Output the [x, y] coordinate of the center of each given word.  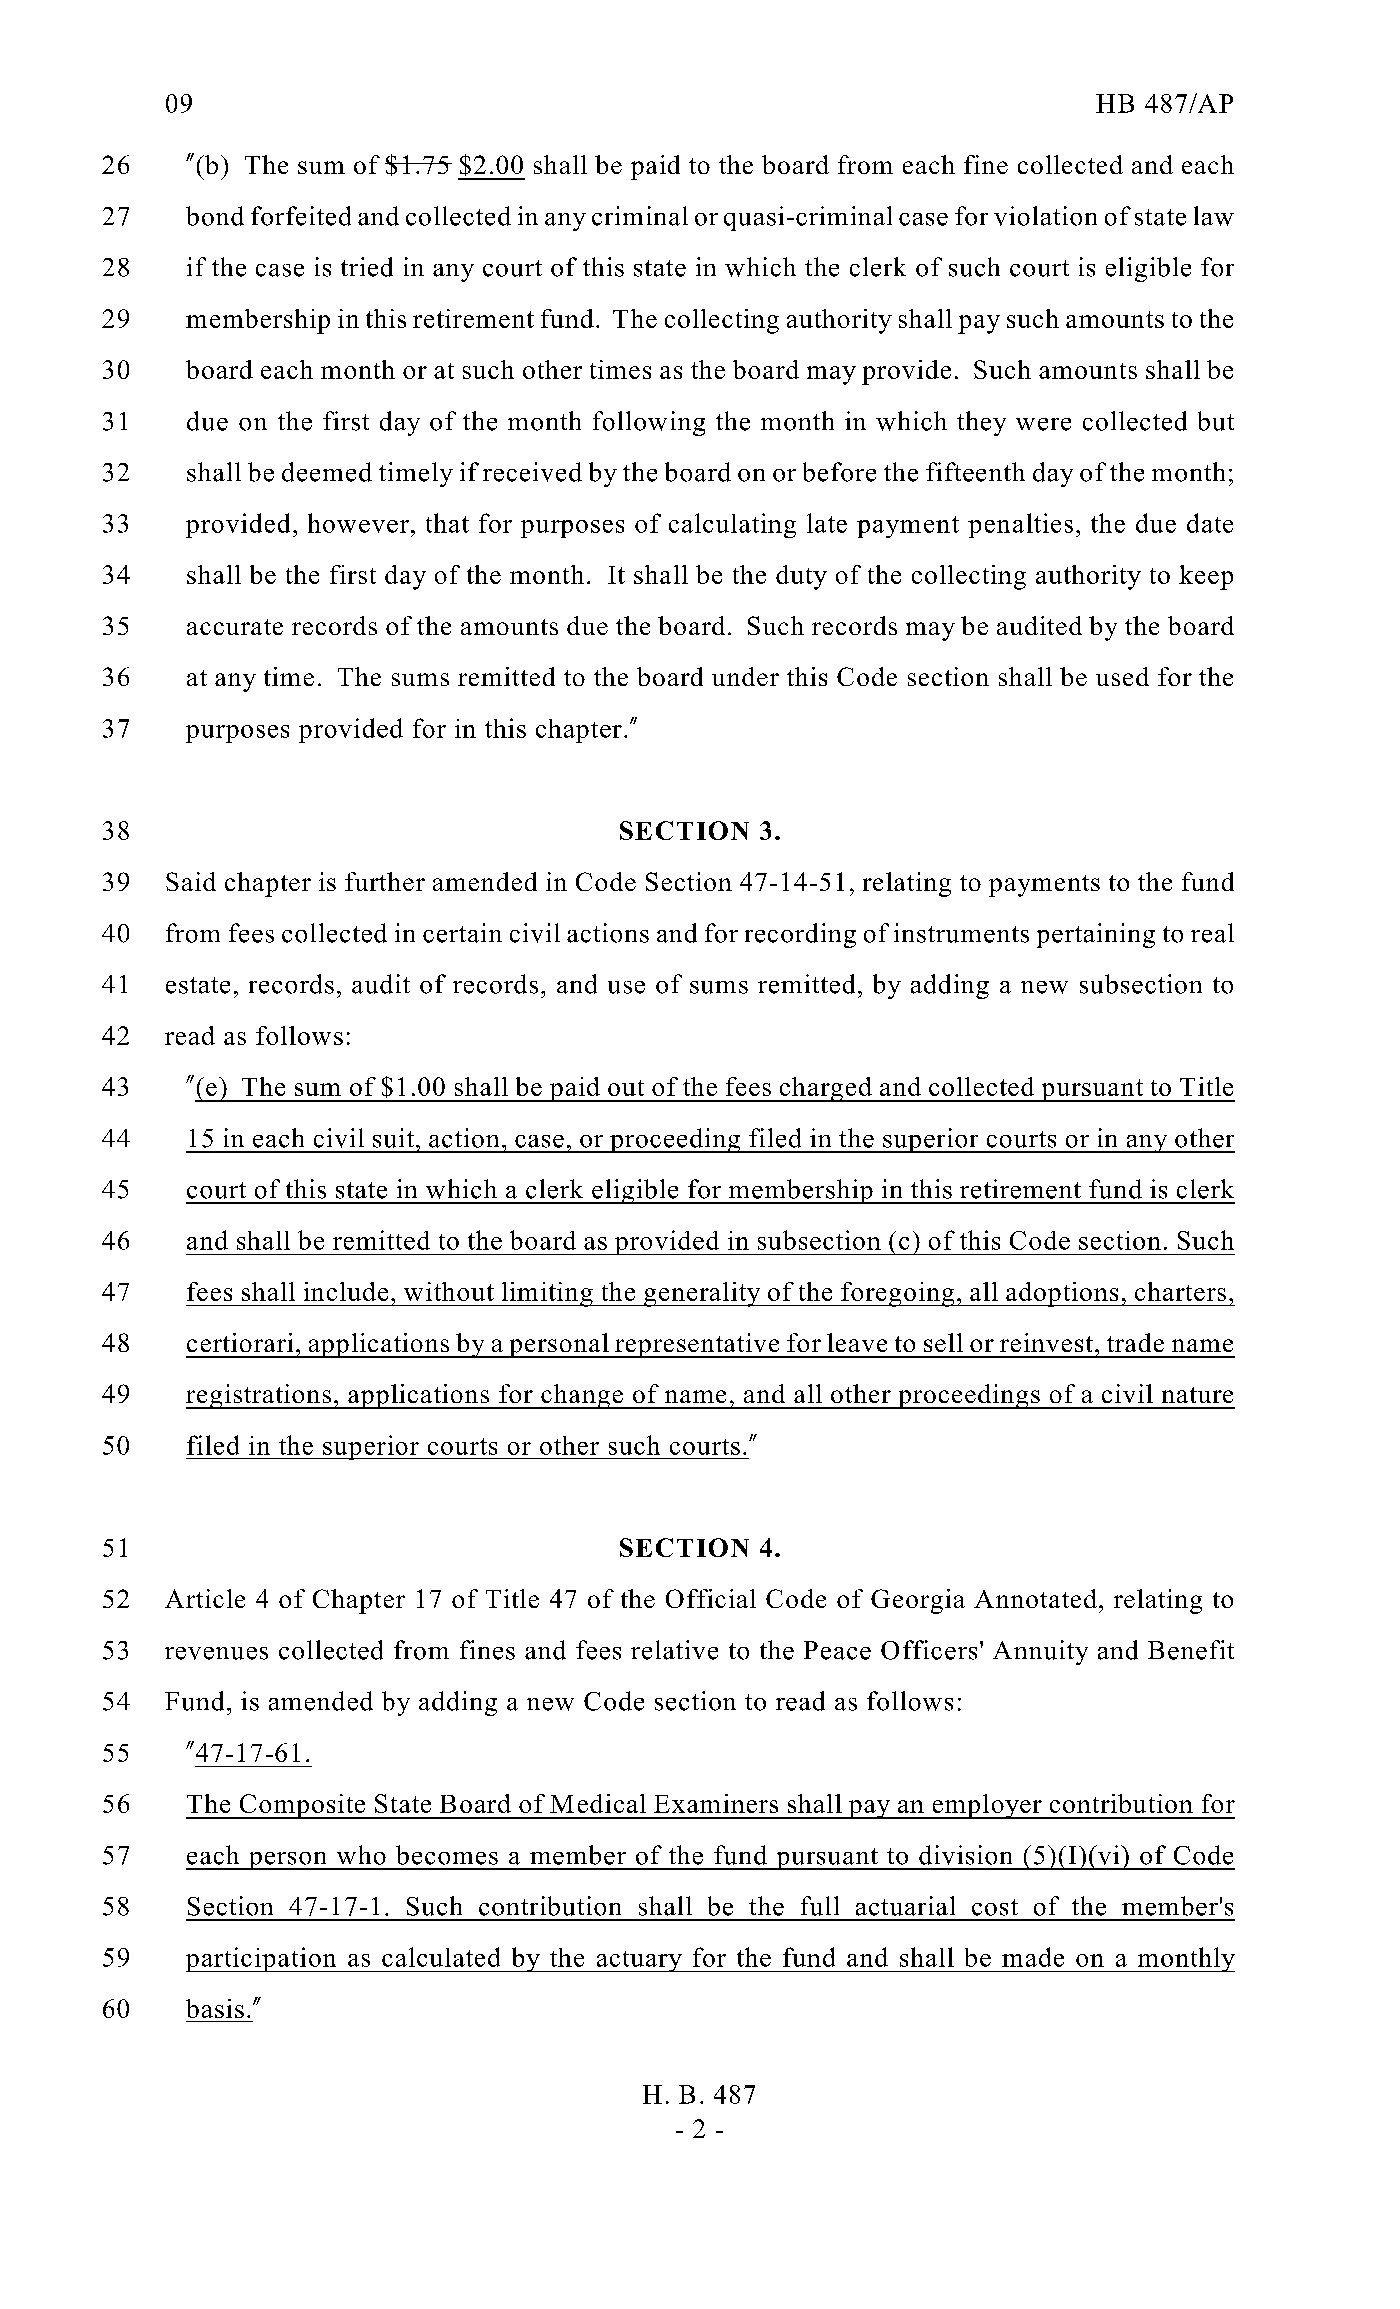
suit [395, 1138]
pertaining [1096, 935]
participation [262, 1959]
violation [1045, 216]
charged [825, 1089]
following [649, 423]
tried [367, 267]
